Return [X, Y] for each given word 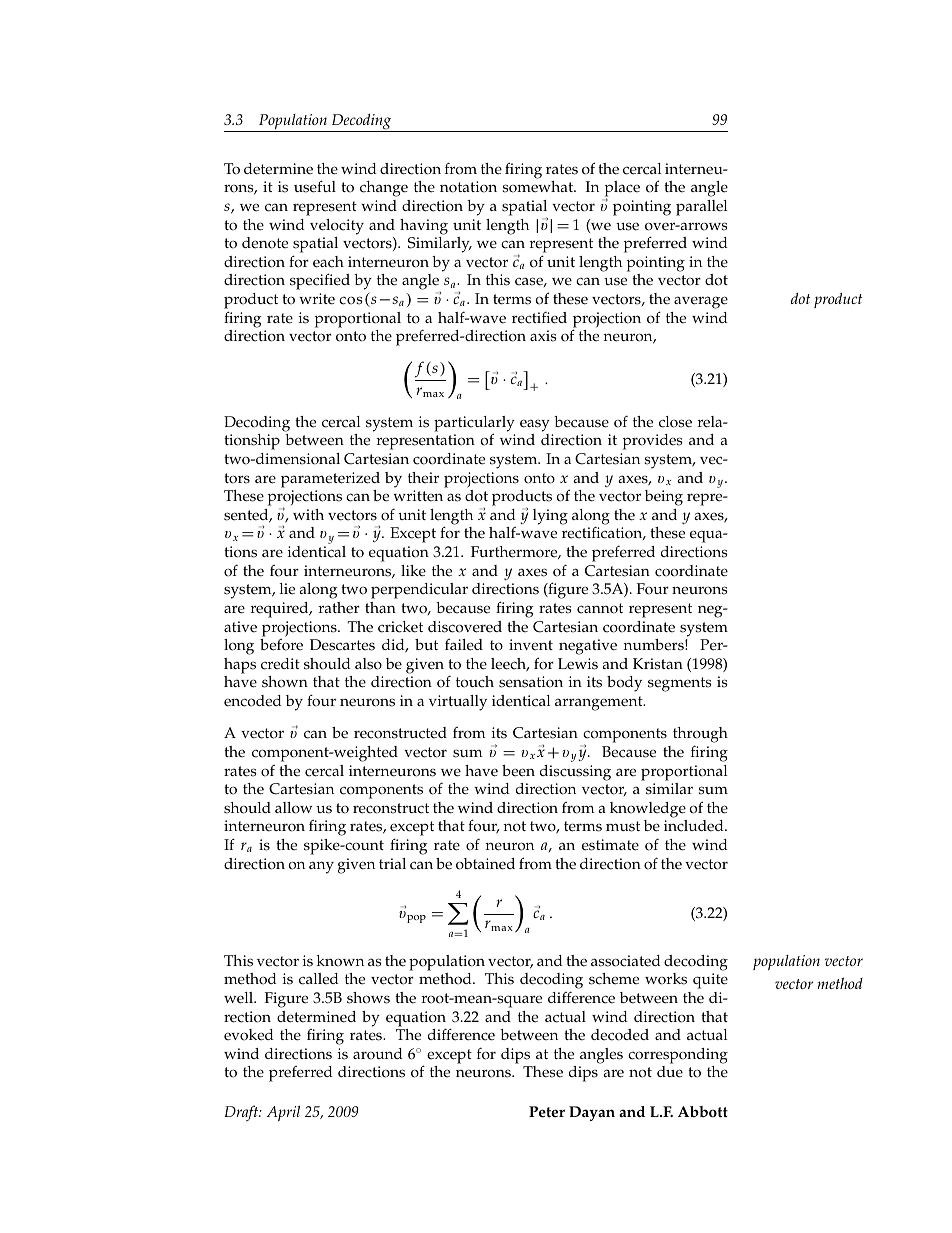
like [413, 571]
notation [468, 187]
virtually [458, 703]
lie [287, 589]
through [700, 736]
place [621, 190]
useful [315, 186]
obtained [485, 864]
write [317, 299]
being [664, 498]
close [675, 422]
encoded [253, 701]
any [321, 867]
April [283, 1113]
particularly [474, 425]
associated [626, 961]
